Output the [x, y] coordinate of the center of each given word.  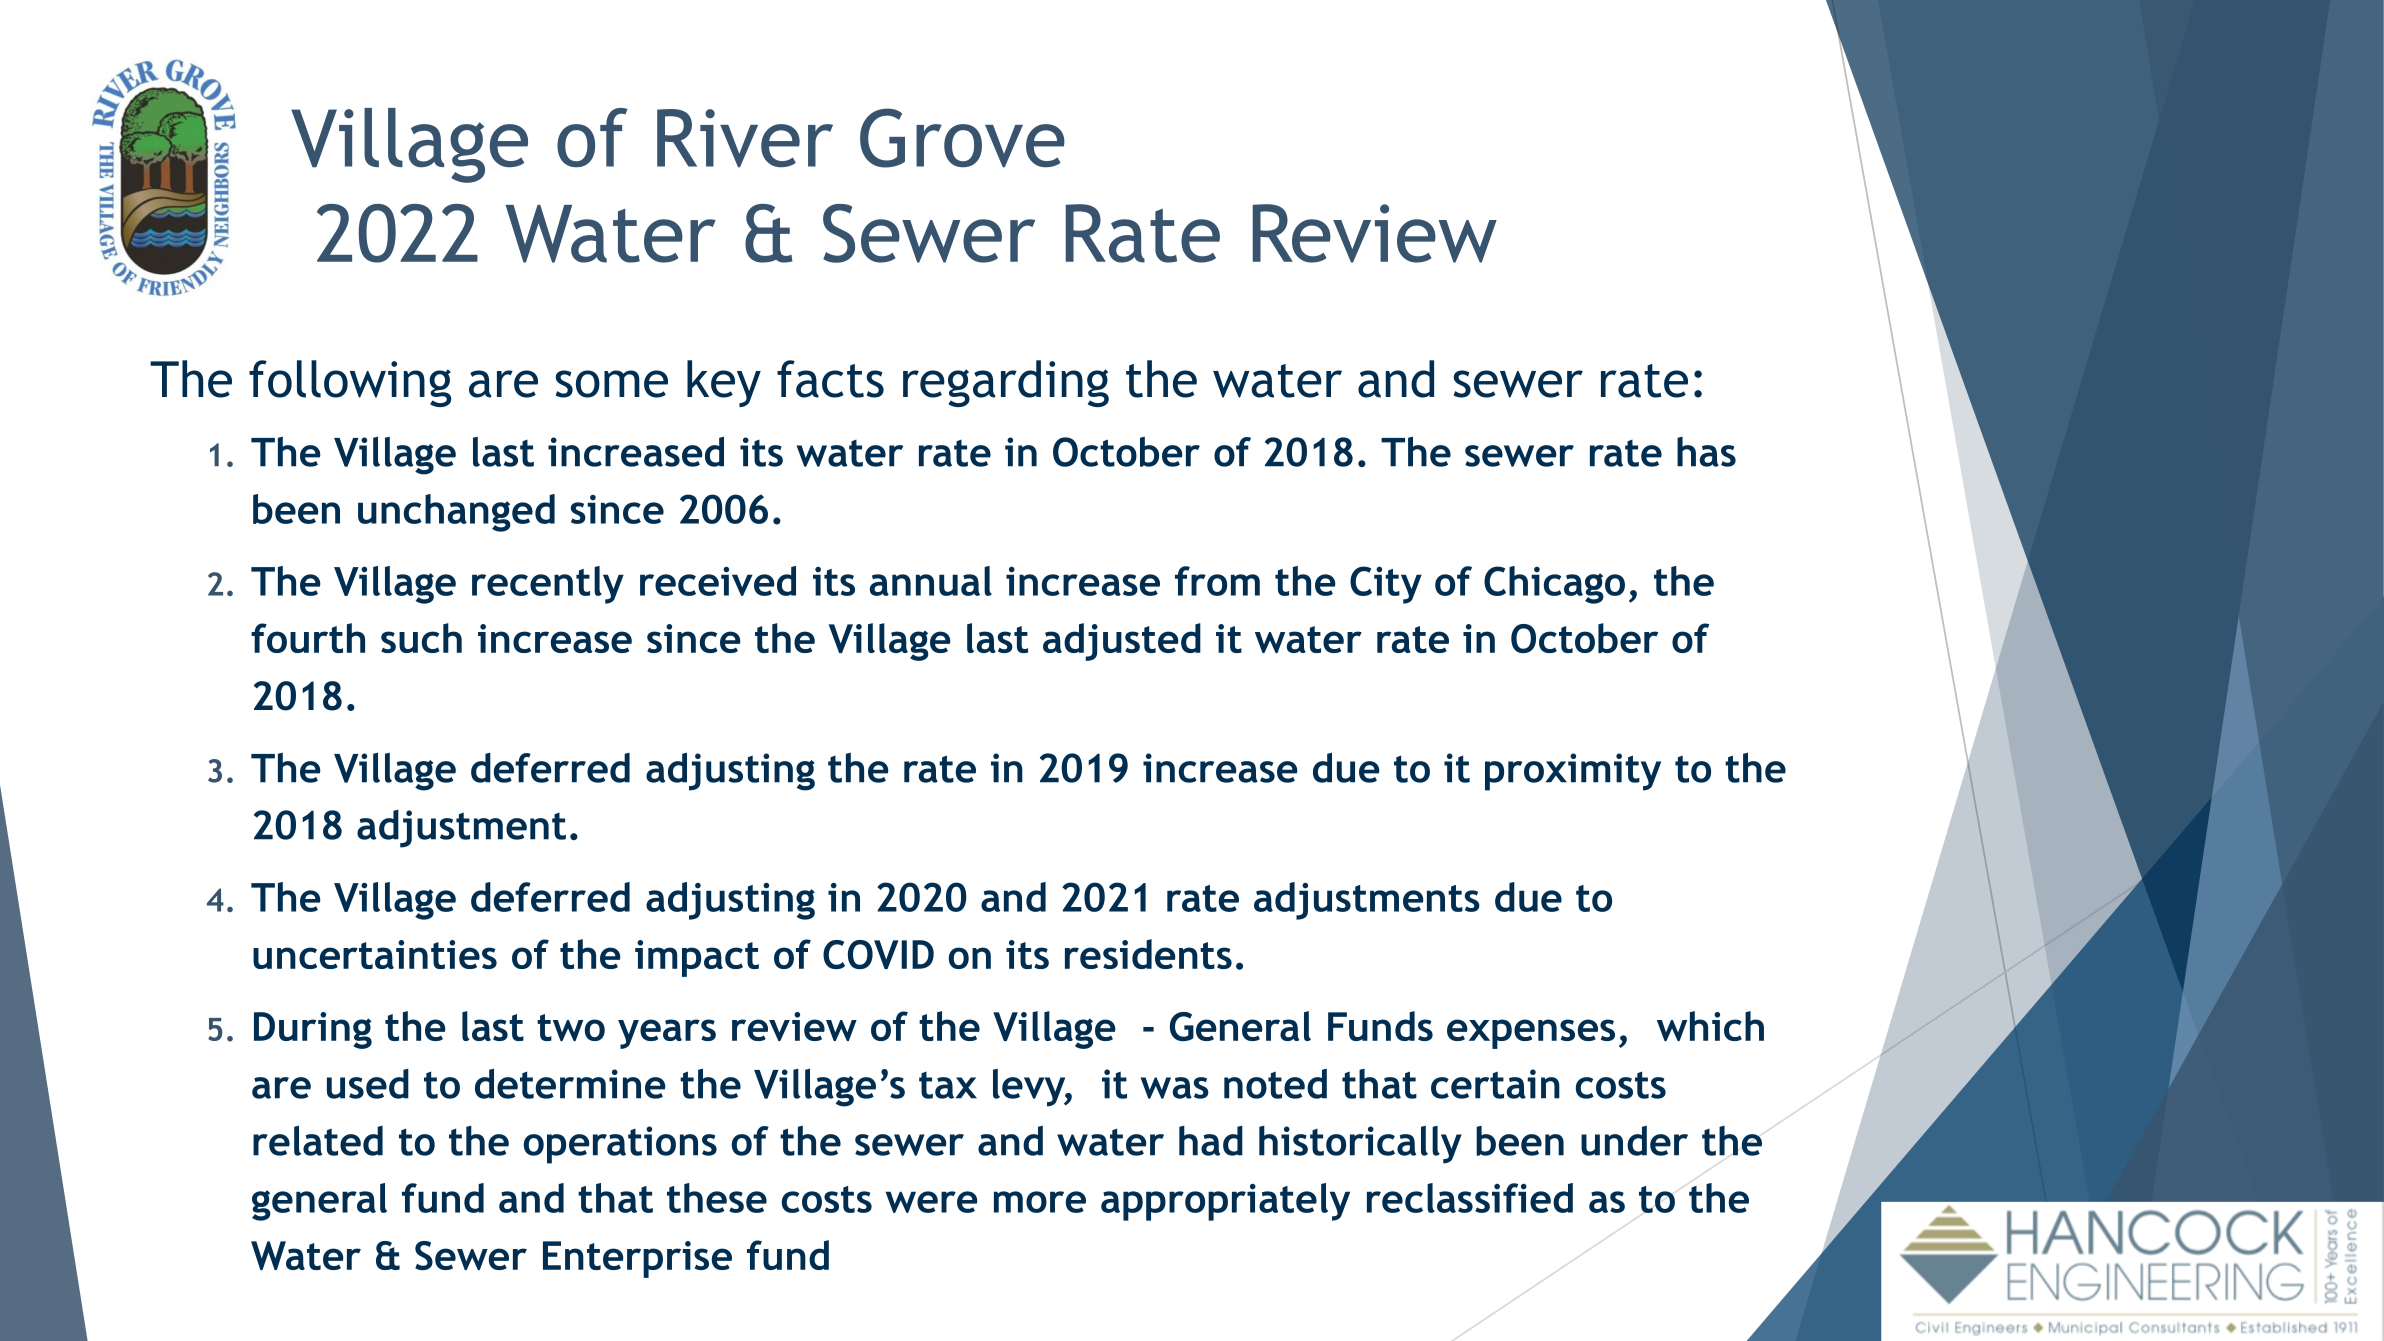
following [350, 383]
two [571, 1027]
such [421, 638]
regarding [1006, 383]
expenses [1531, 1034]
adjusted [1122, 642]
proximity [1573, 772]
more [1040, 1202]
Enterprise [637, 1259]
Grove [962, 138]
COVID [878, 954]
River [745, 138]
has [1706, 452]
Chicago [1554, 585]
